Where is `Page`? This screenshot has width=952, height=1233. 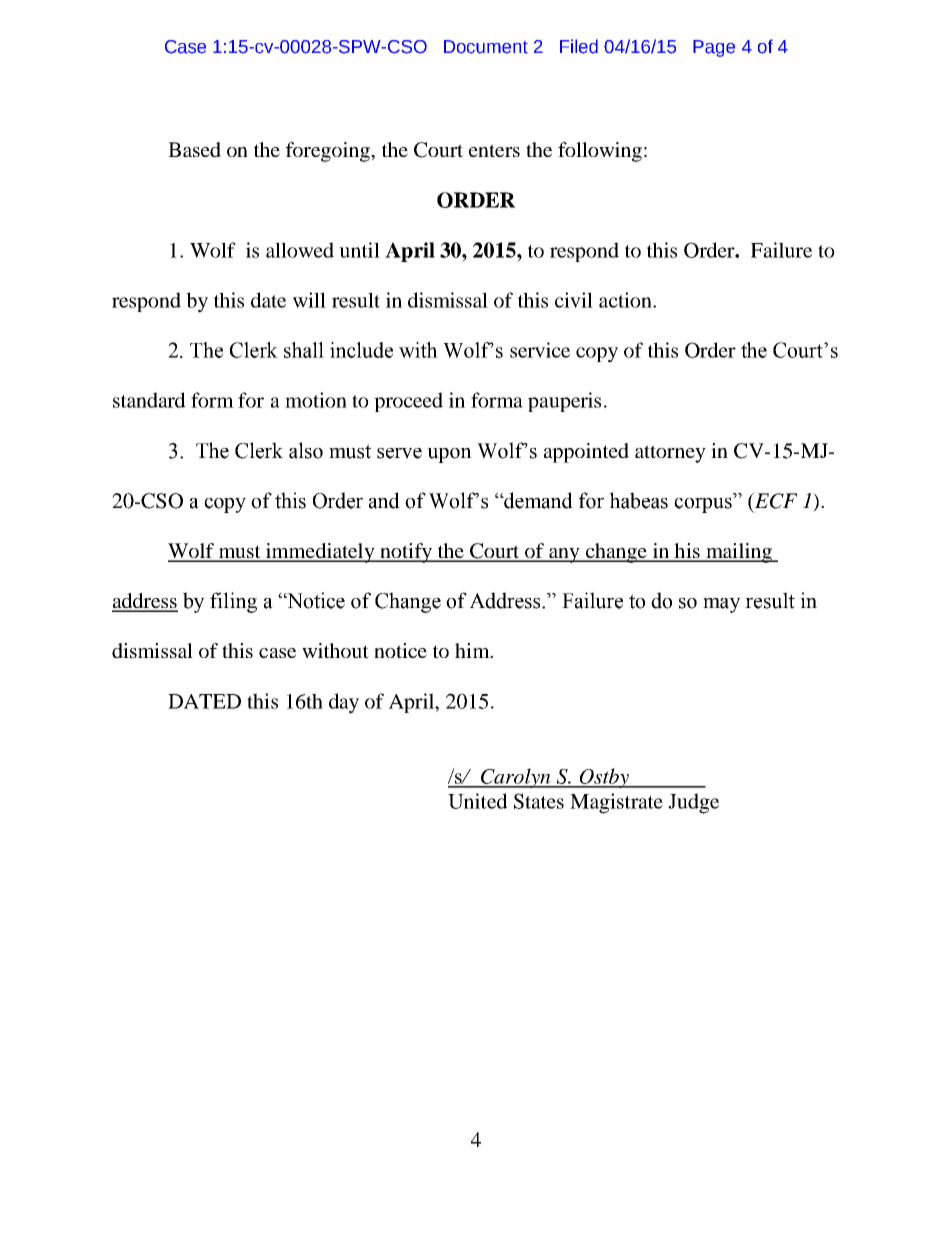
Page is located at coordinates (714, 48).
